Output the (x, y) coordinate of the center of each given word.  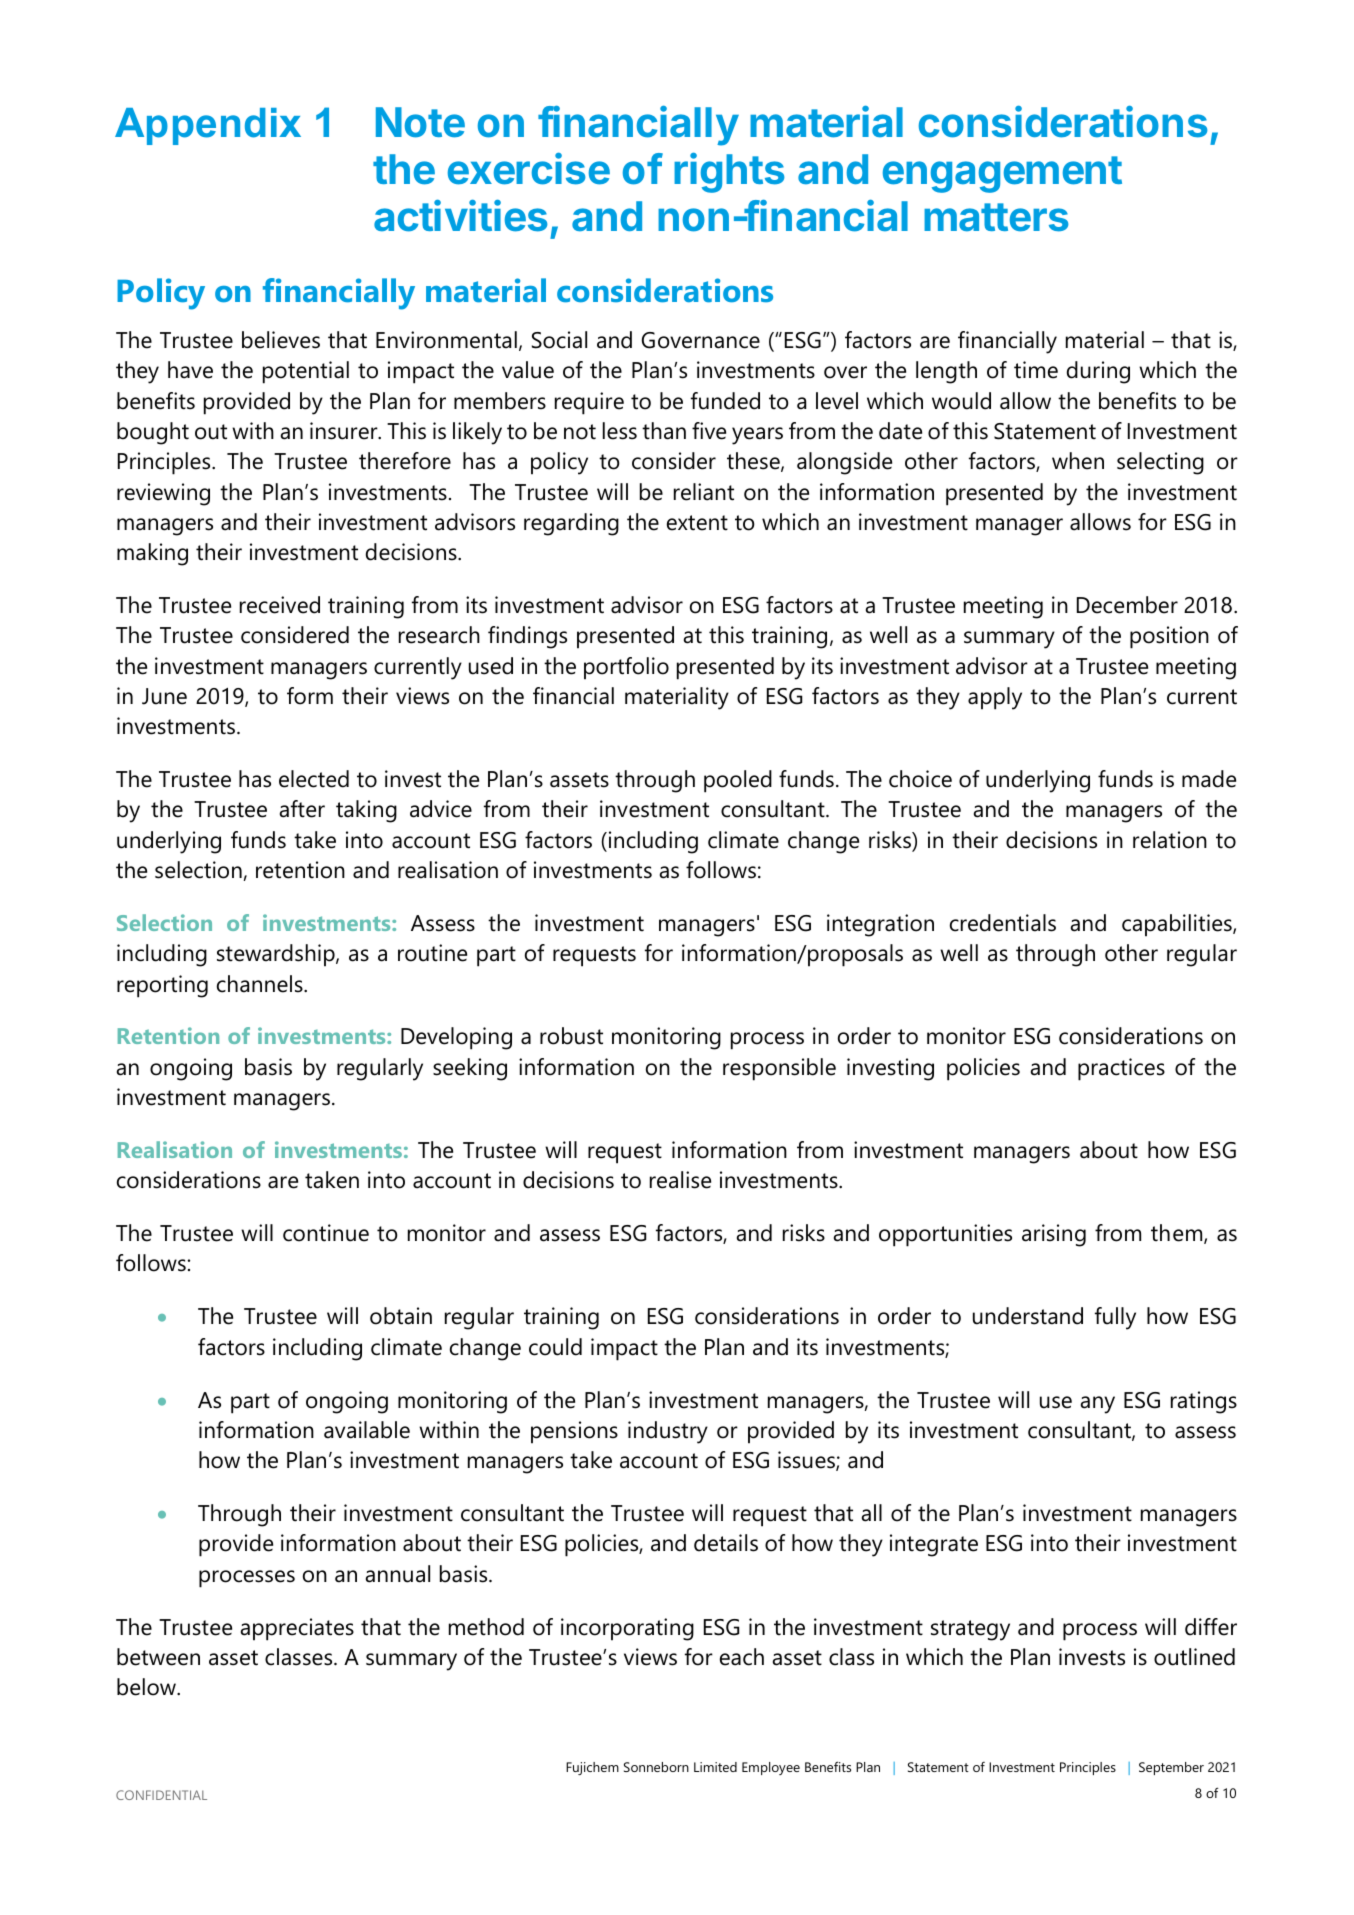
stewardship (277, 955)
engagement (1002, 174)
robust (571, 1036)
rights (729, 173)
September (1171, 1768)
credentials (1003, 923)
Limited (715, 1767)
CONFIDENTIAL (161, 1795)
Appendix (208, 126)
